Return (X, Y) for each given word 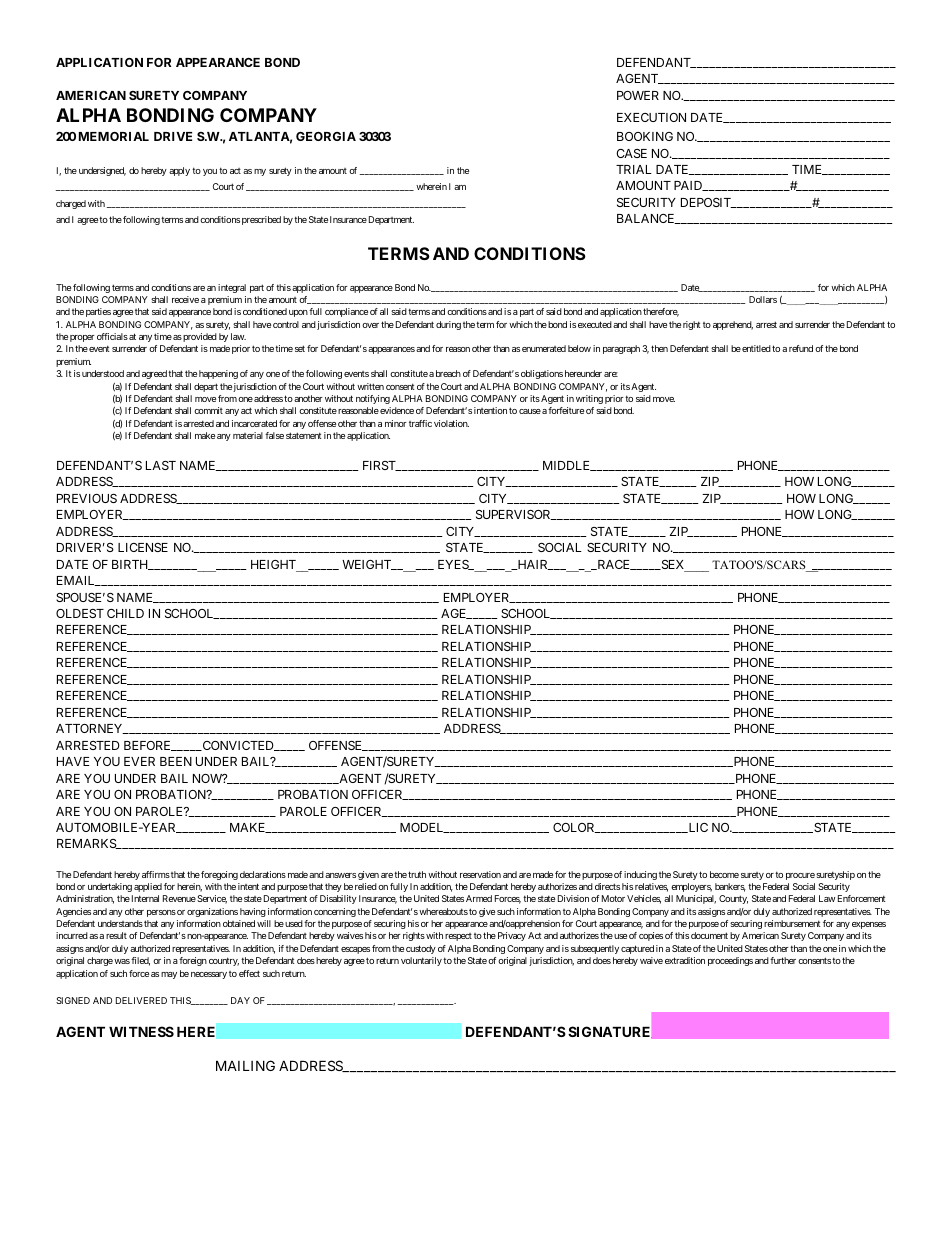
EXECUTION (651, 117)
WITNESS (141, 1031)
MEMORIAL (114, 136)
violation (451, 423)
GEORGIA (326, 136)
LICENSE (143, 547)
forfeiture (566, 410)
